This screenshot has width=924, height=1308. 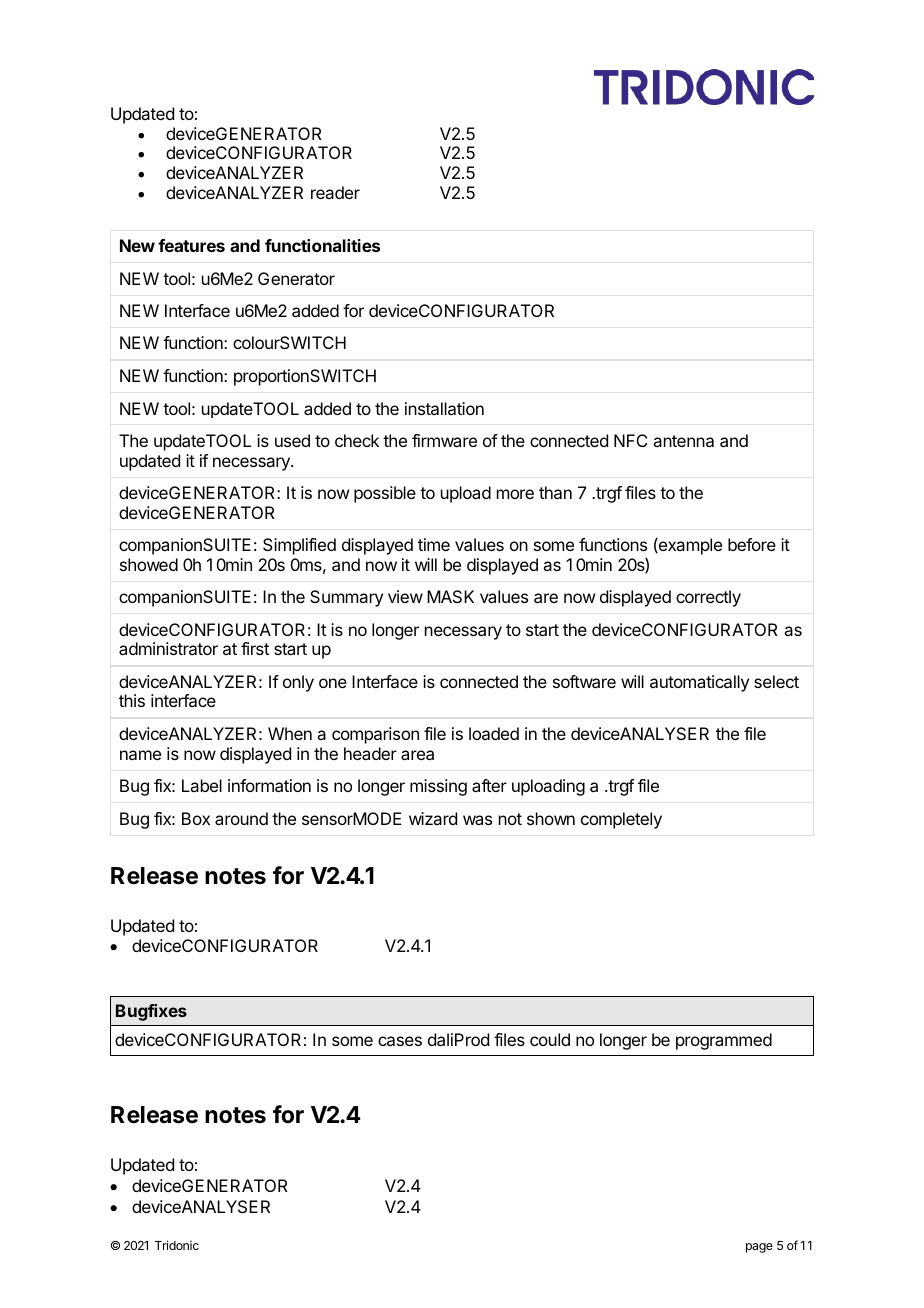 I want to click on loaded, so click(x=494, y=733).
